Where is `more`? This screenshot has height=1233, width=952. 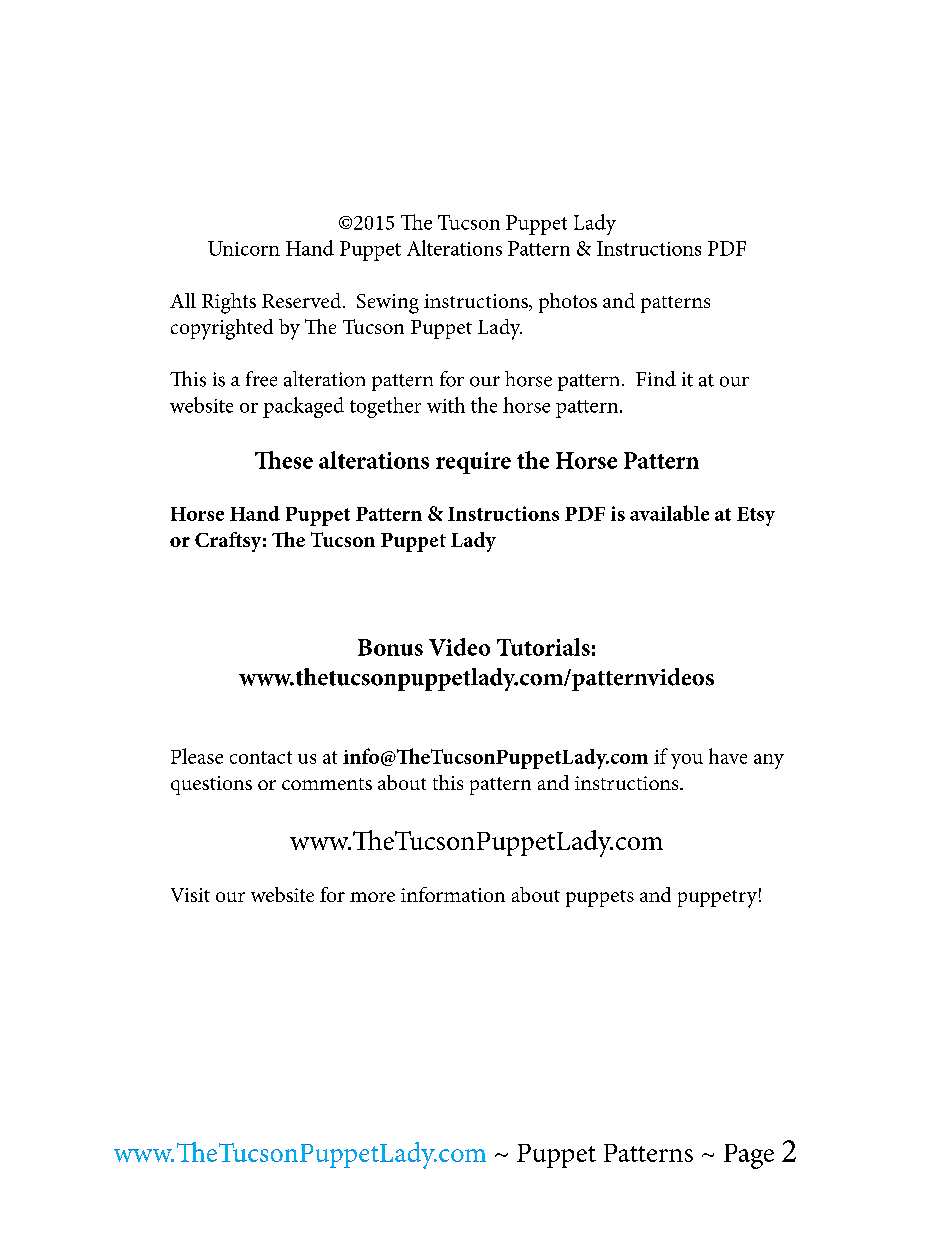 more is located at coordinates (372, 897).
